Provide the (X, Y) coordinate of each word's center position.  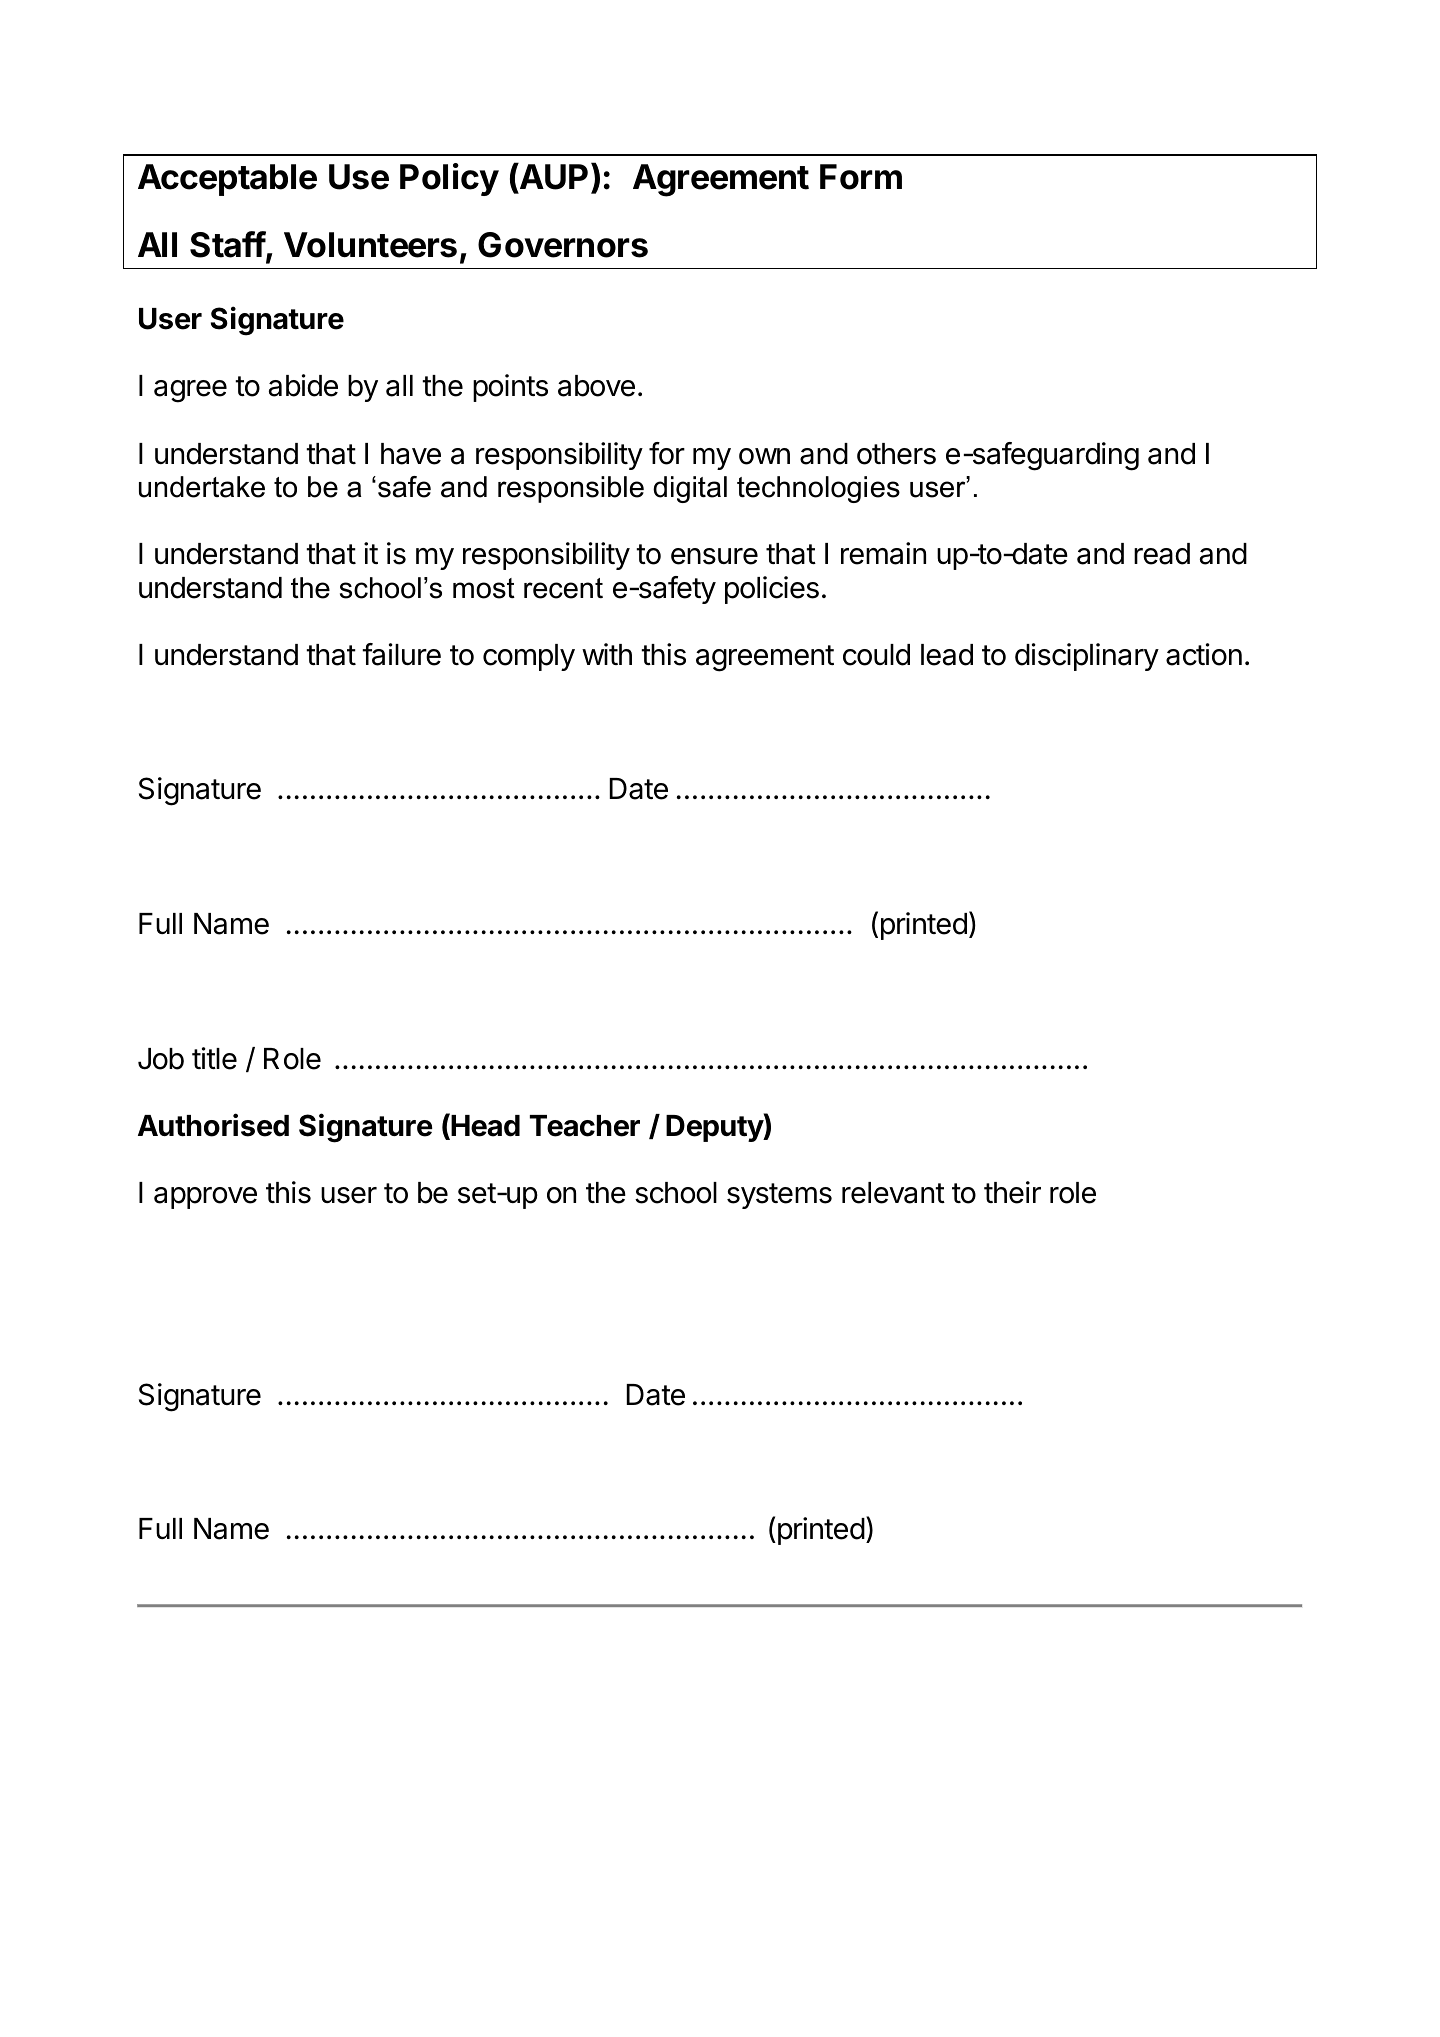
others (896, 454)
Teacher (585, 1126)
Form (861, 177)
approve (205, 1198)
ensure (714, 556)
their (1012, 1192)
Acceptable (227, 180)
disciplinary (1087, 657)
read (1162, 554)
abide (303, 385)
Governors (563, 245)
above (596, 386)
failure (401, 654)
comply (529, 657)
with (607, 654)
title (214, 1058)
